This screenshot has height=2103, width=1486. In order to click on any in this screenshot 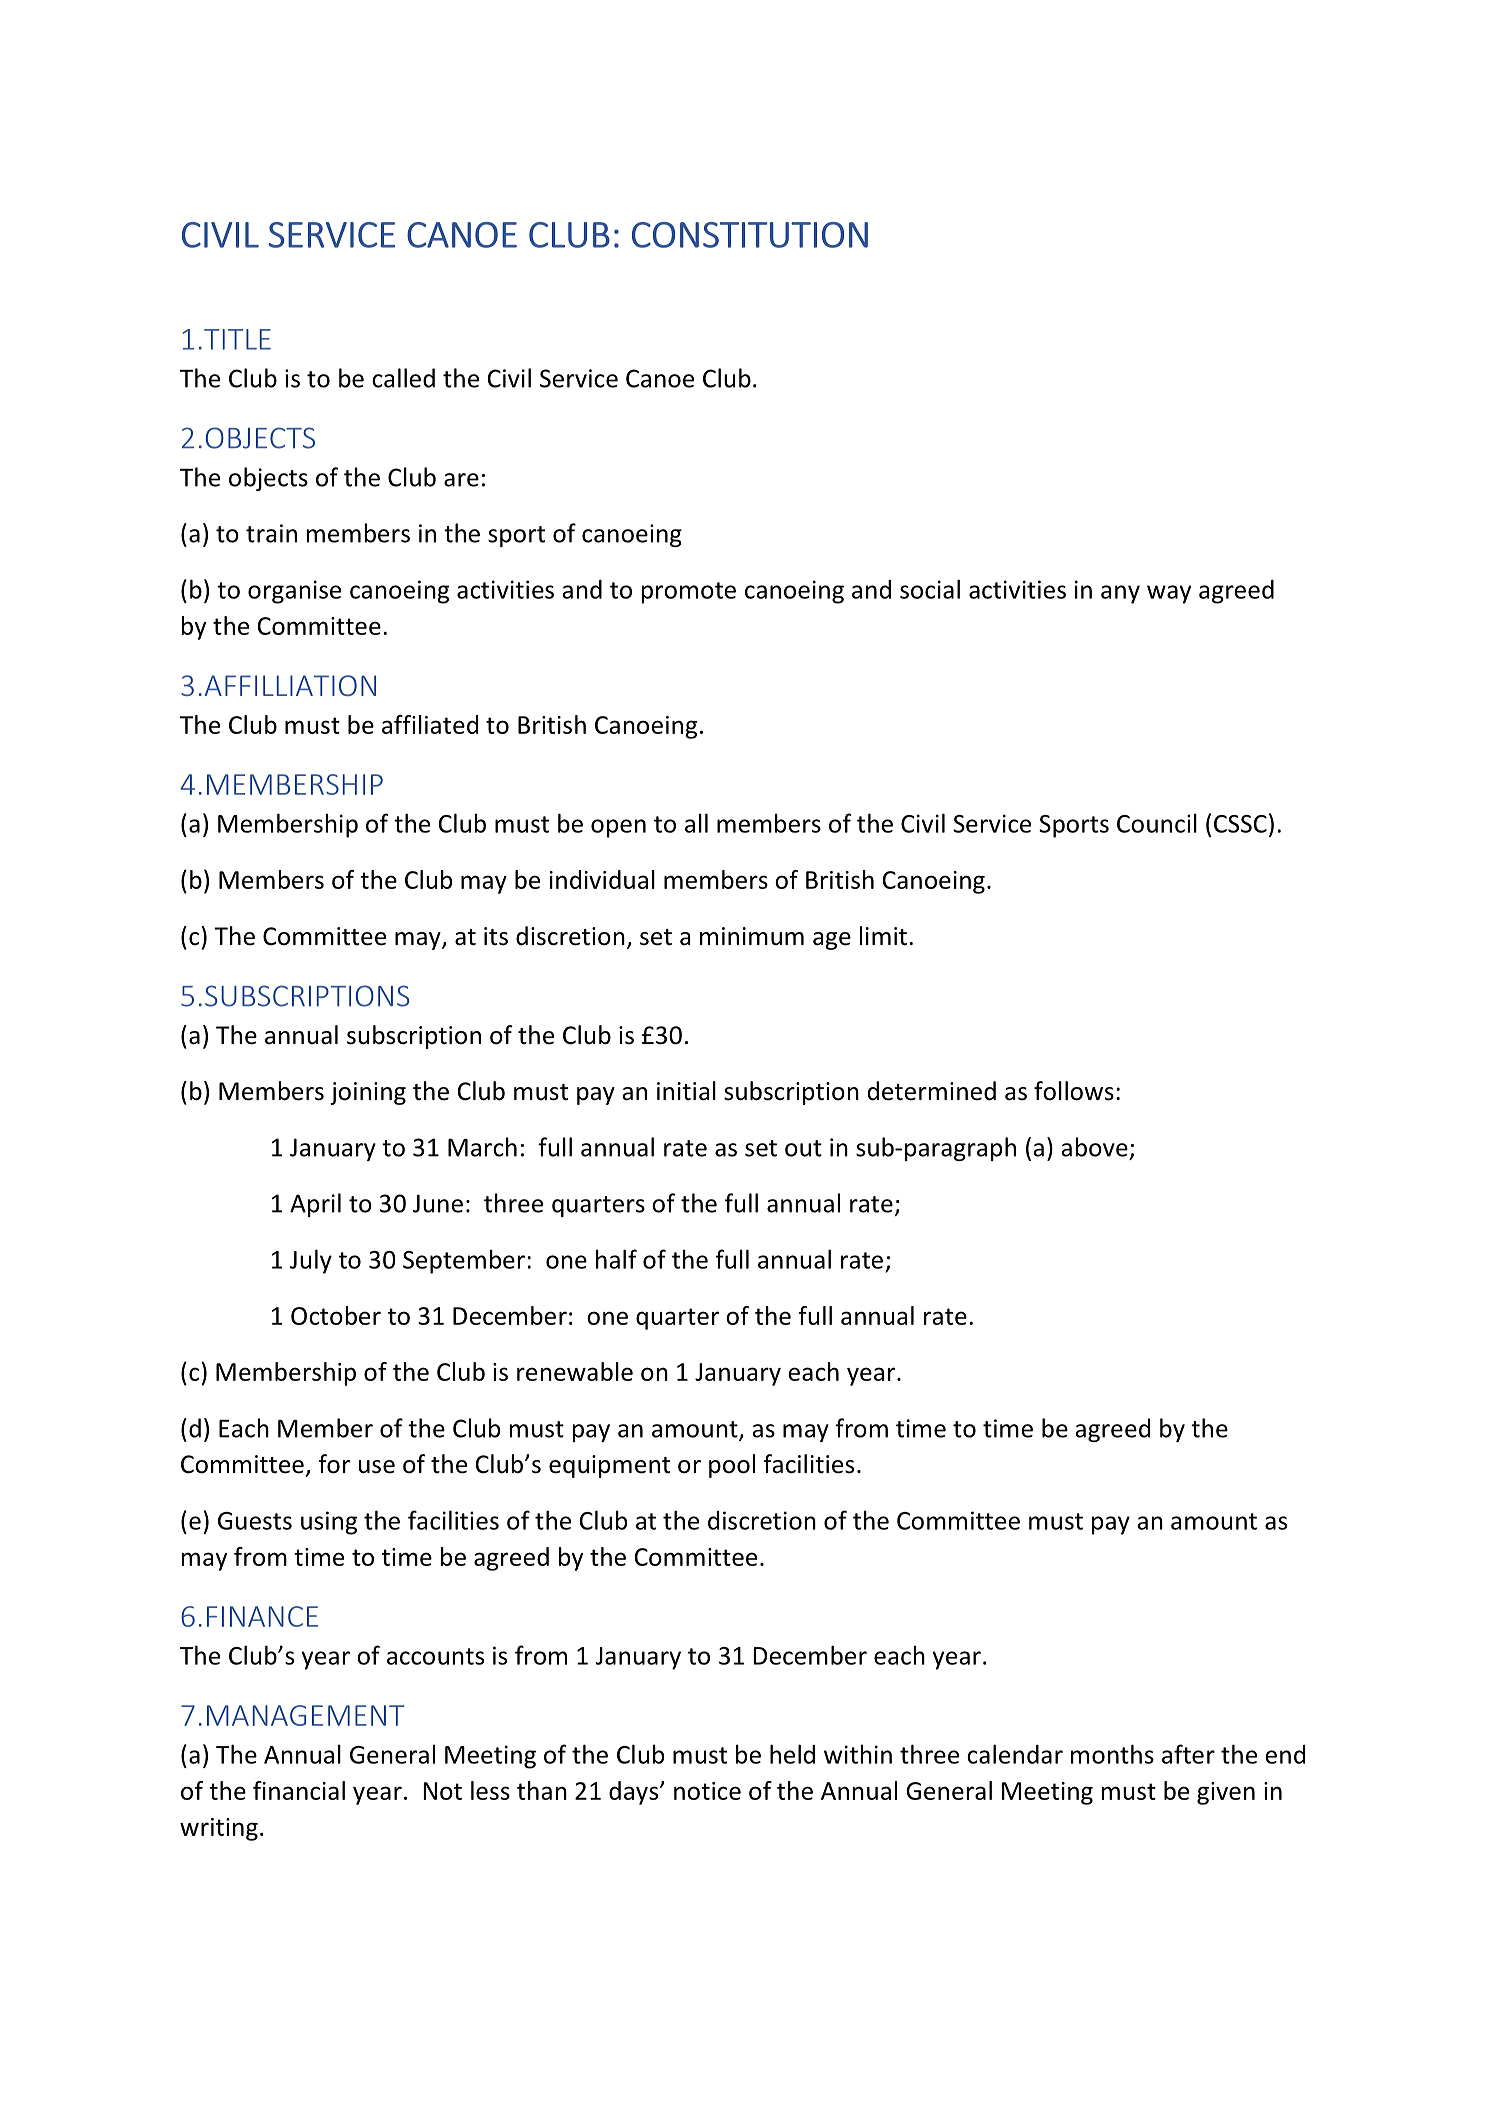, I will do `click(1120, 594)`.
